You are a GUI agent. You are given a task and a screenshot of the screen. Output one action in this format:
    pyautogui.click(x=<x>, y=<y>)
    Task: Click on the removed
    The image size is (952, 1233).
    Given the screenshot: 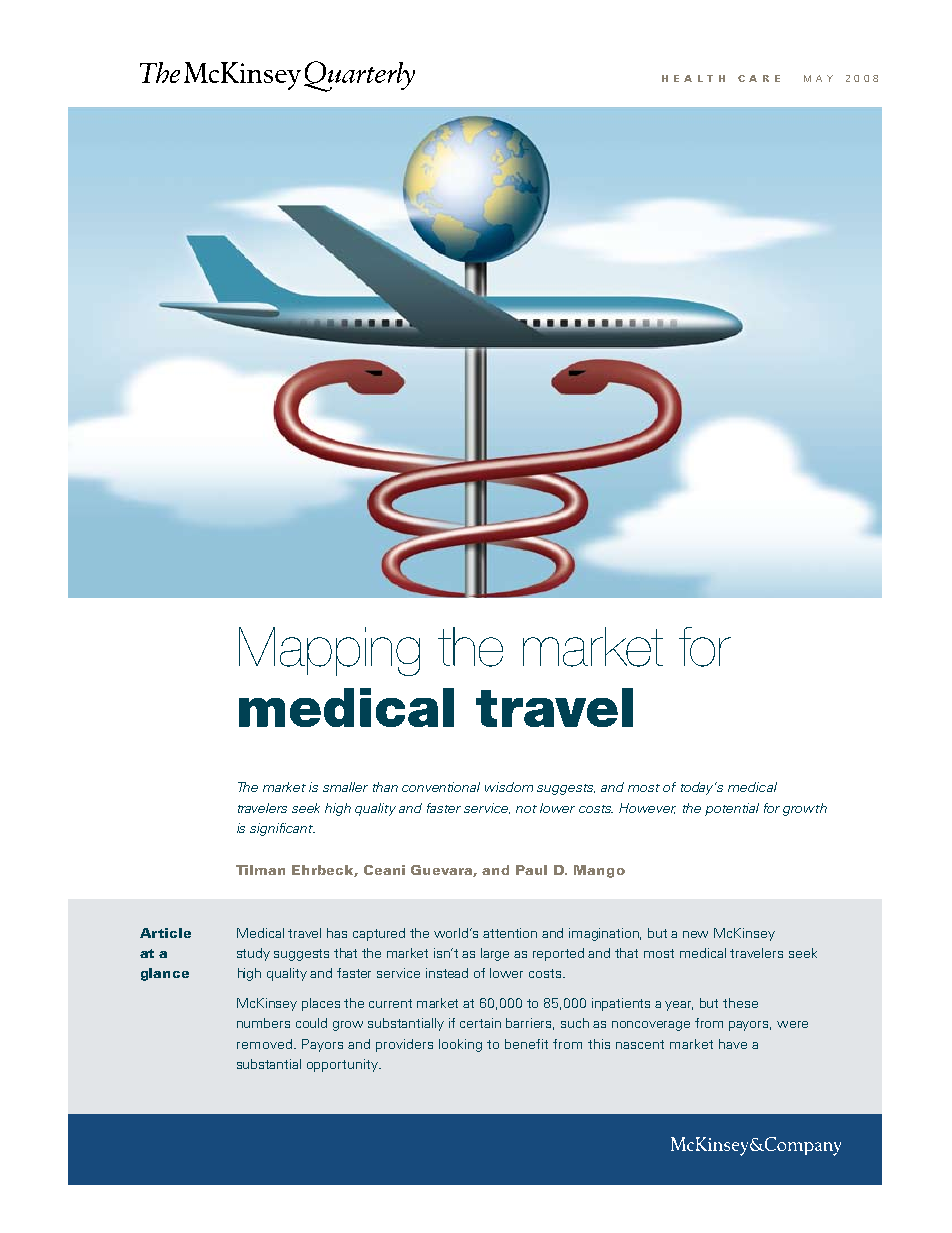 What is the action you would take?
    pyautogui.click(x=264, y=1044)
